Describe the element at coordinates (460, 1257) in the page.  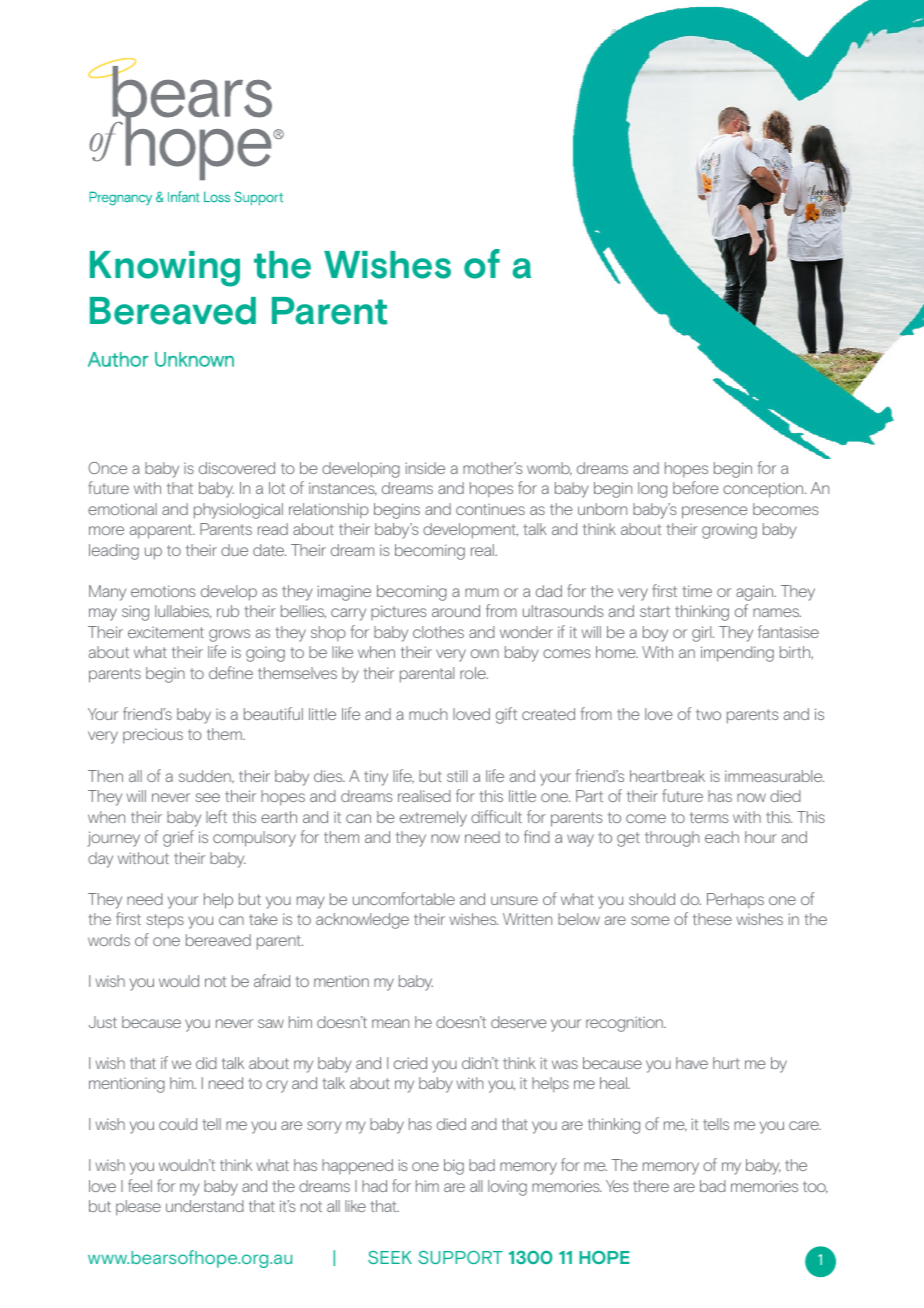
I see `SUPPORT` at that location.
